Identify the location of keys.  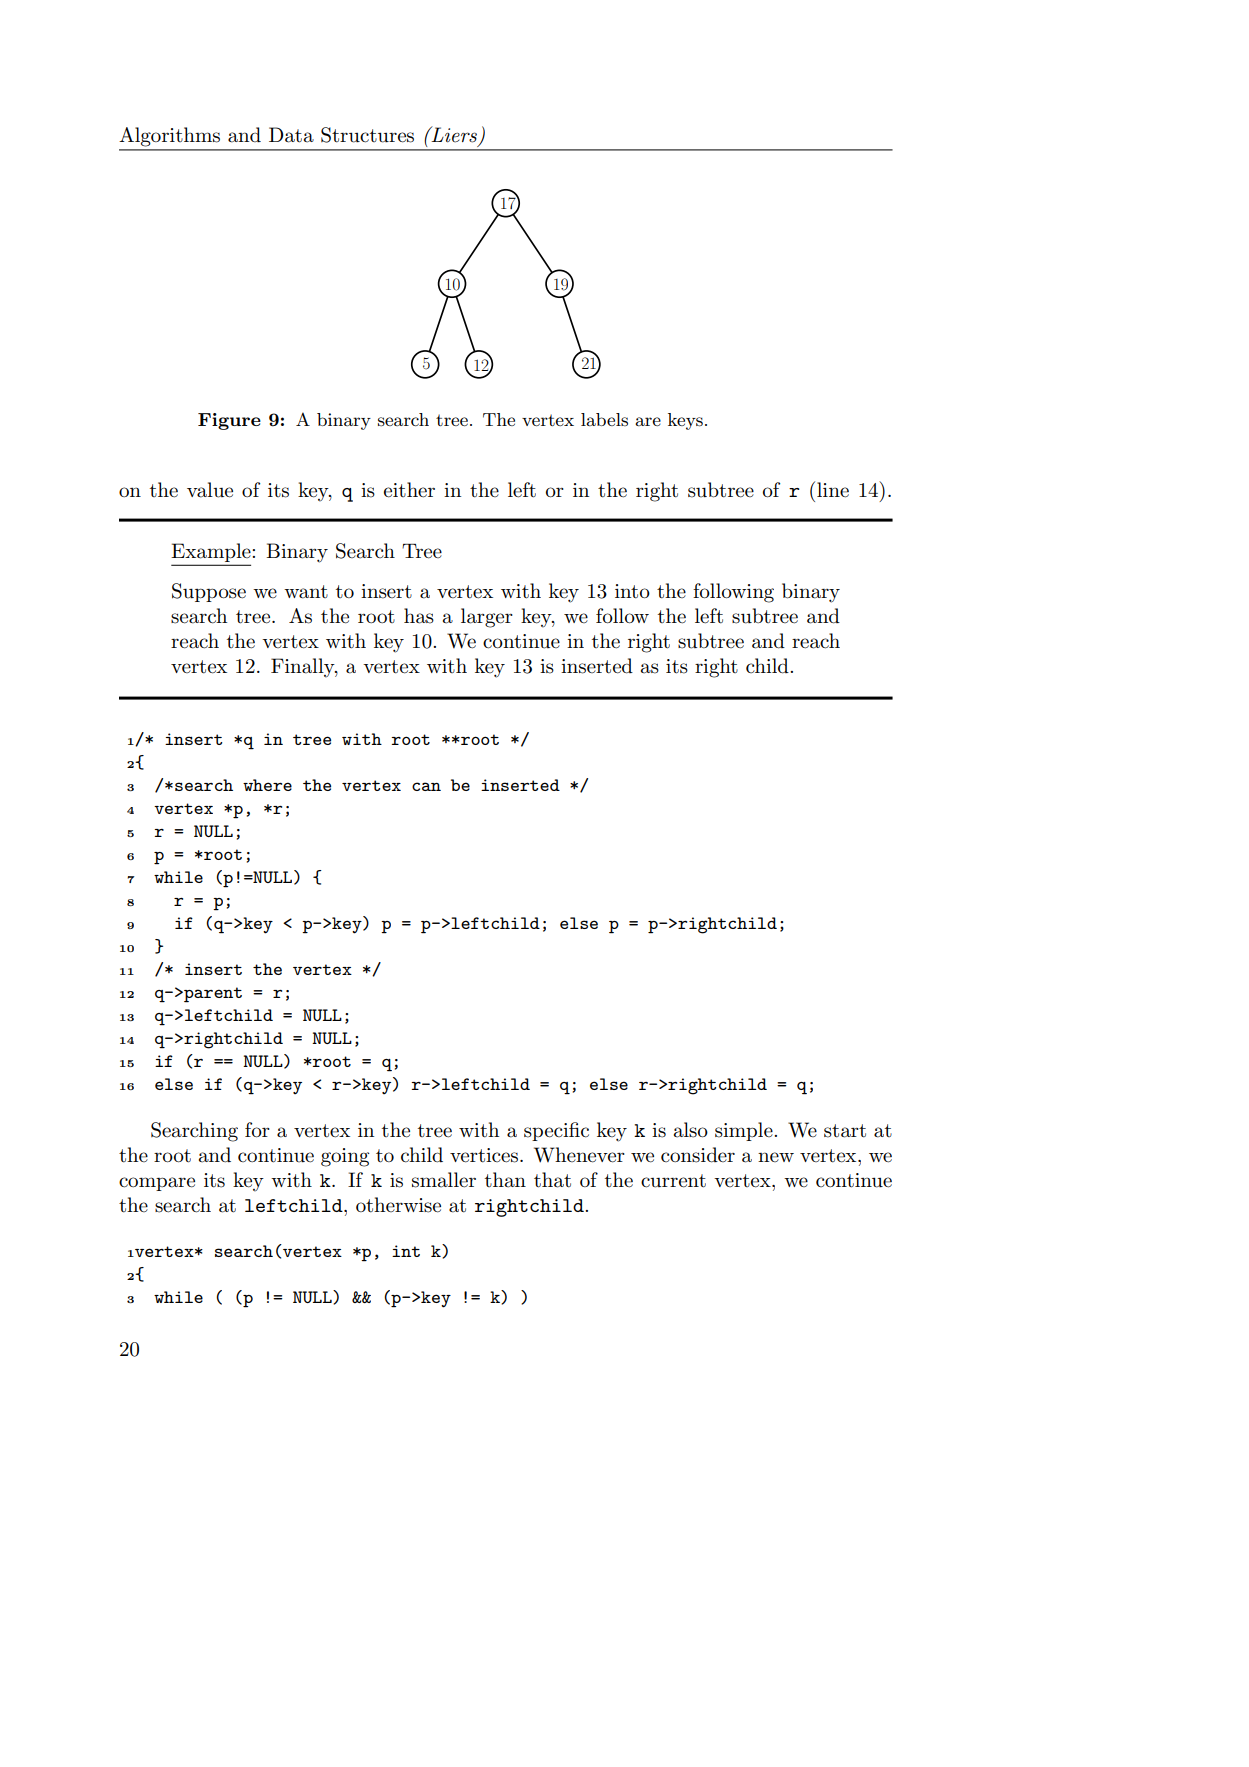
(685, 421).
